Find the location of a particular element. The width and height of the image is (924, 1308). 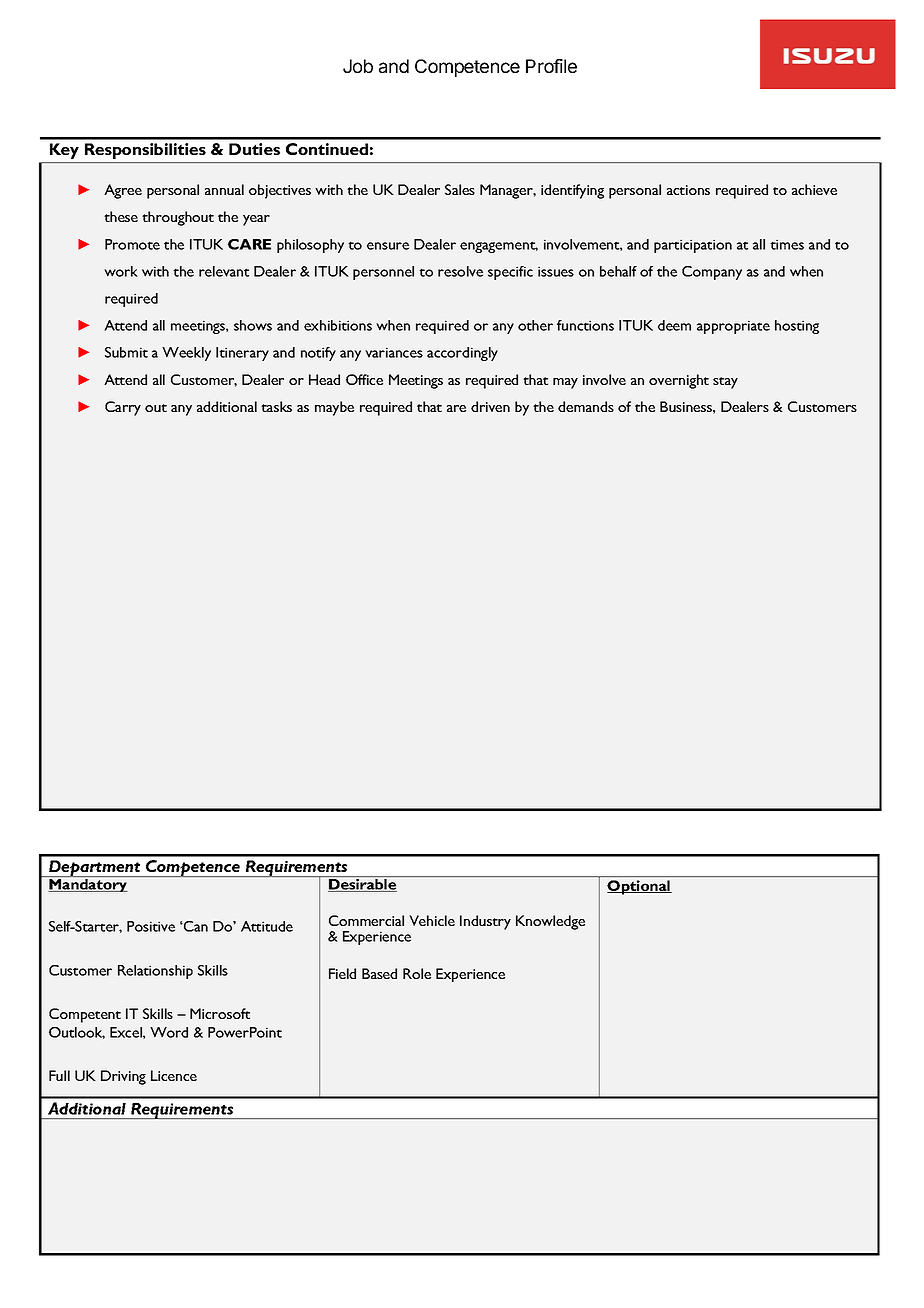

Job is located at coordinates (358, 66).
